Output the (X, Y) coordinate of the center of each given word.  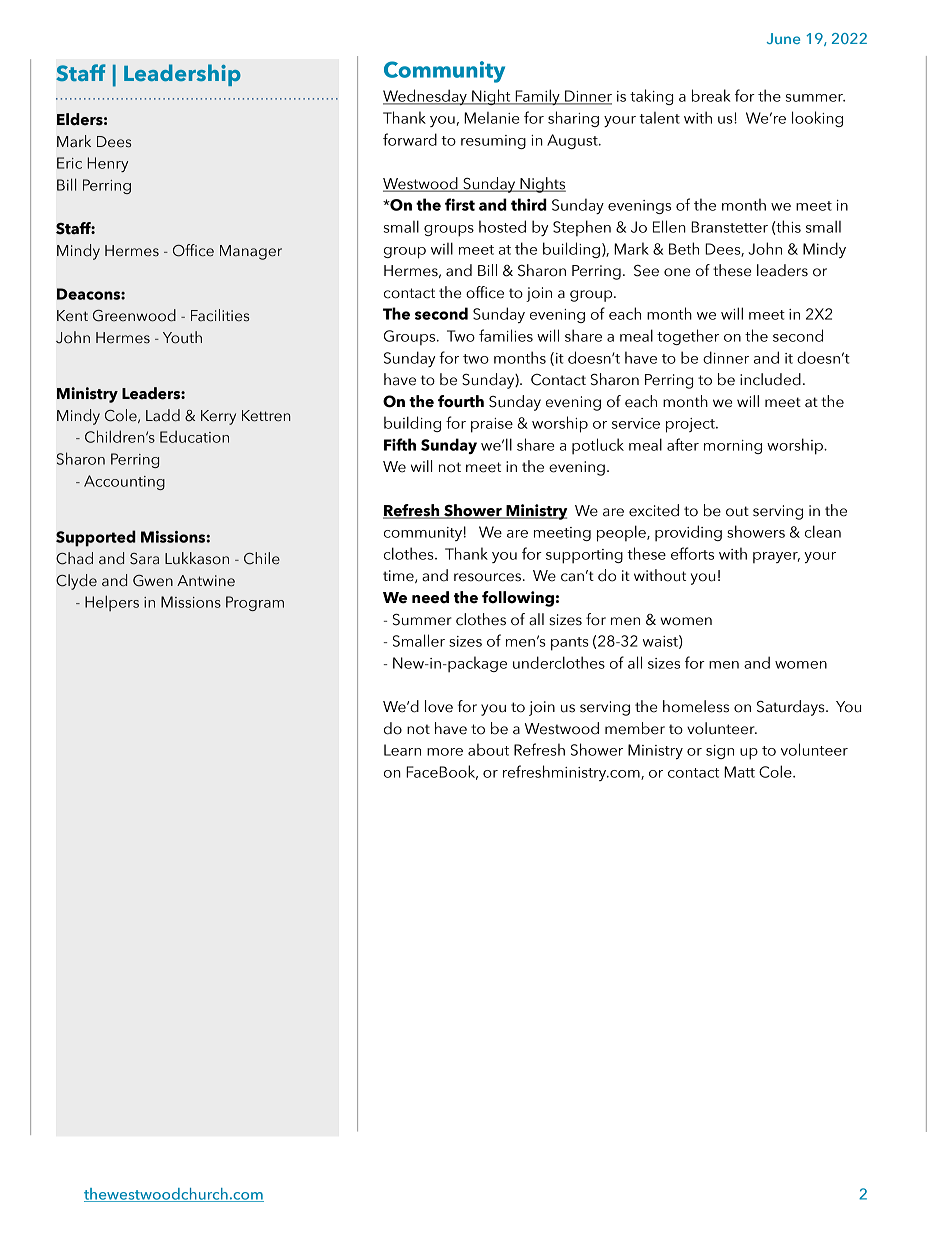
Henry (107, 164)
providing (688, 533)
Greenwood (134, 315)
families (506, 335)
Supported (96, 538)
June (783, 38)
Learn (402, 750)
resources (487, 577)
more (445, 752)
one (677, 272)
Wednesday (426, 97)
